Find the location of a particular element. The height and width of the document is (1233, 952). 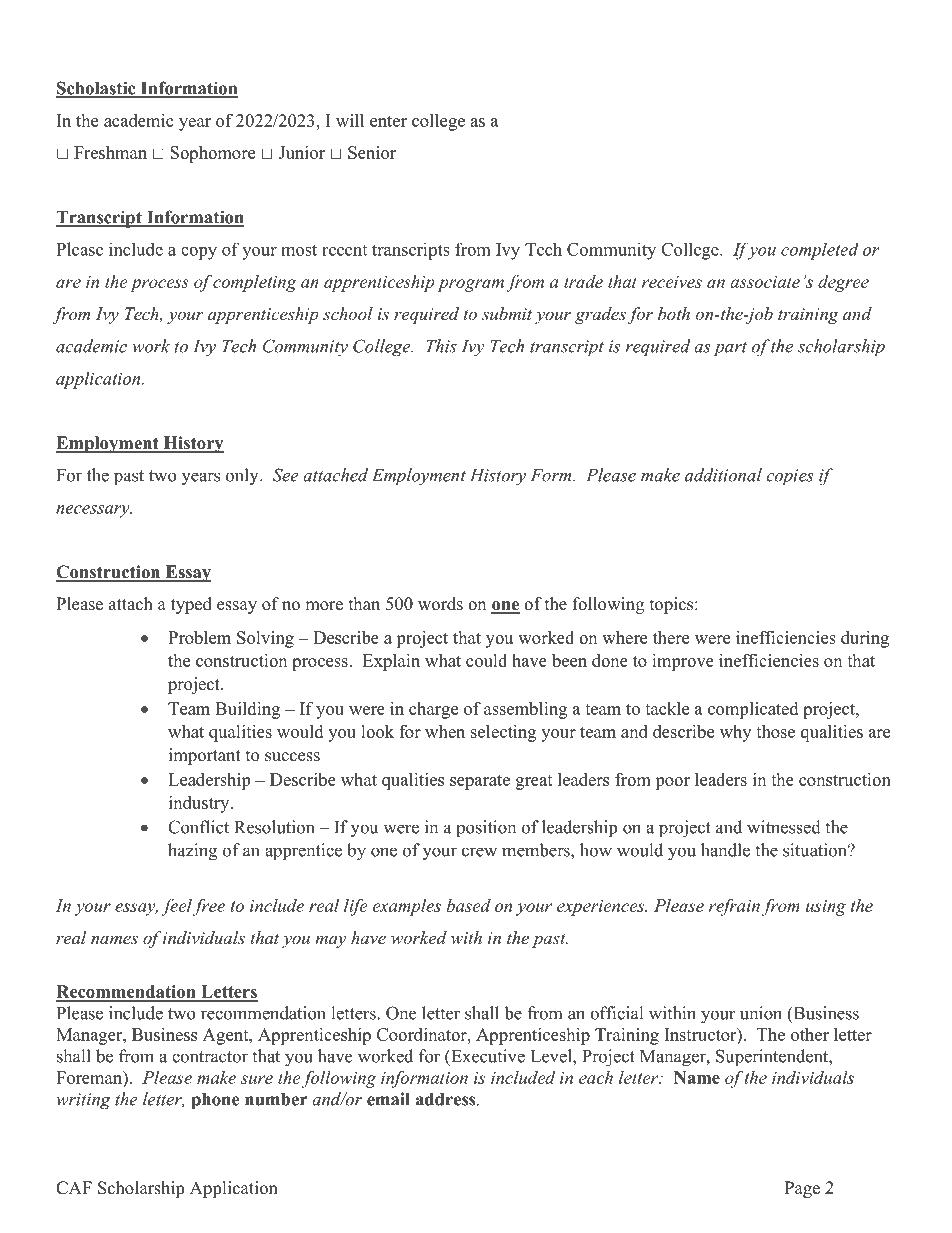

complicated is located at coordinates (753, 710).
